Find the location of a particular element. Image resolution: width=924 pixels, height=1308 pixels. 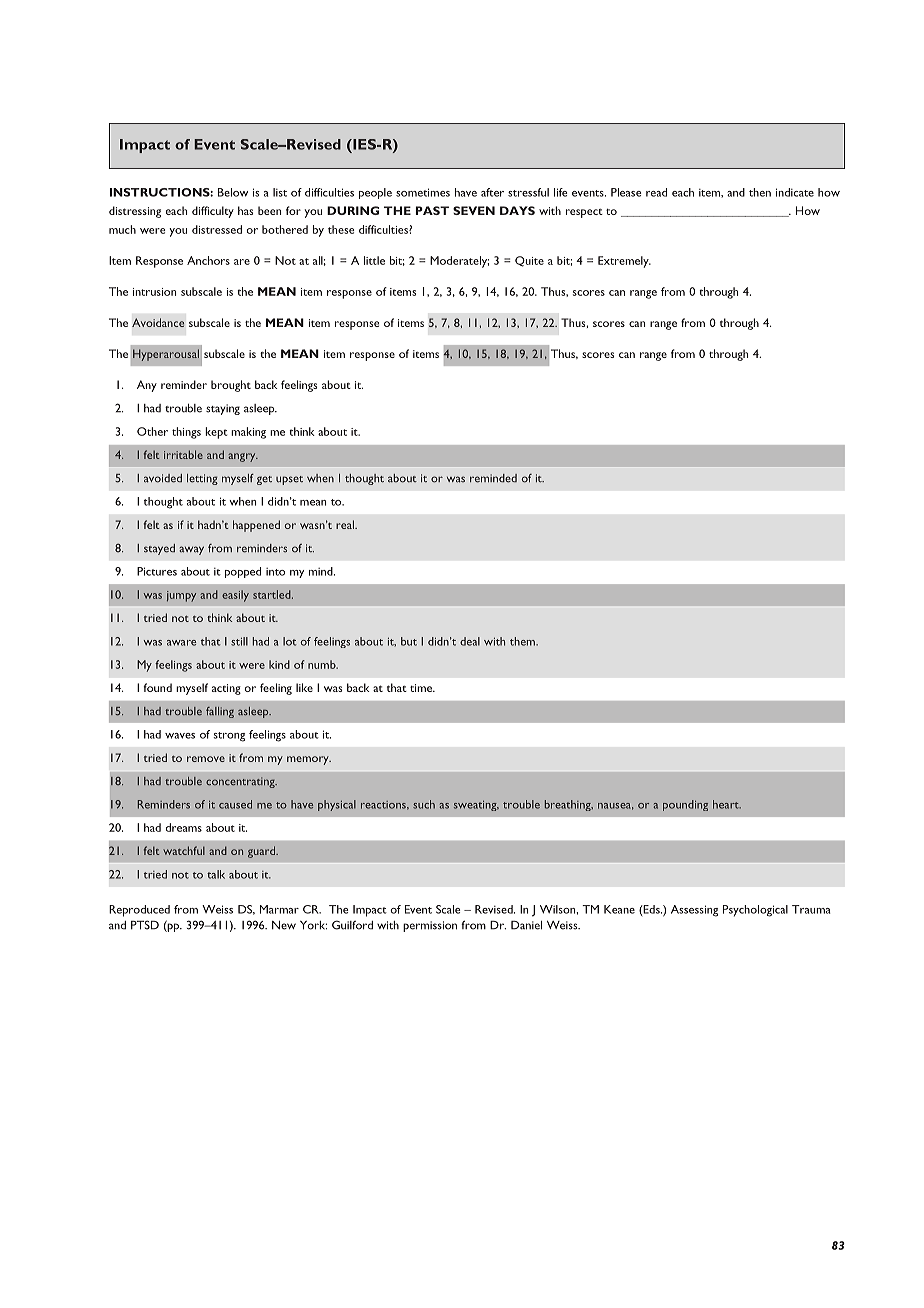

pounding is located at coordinates (685, 805).
